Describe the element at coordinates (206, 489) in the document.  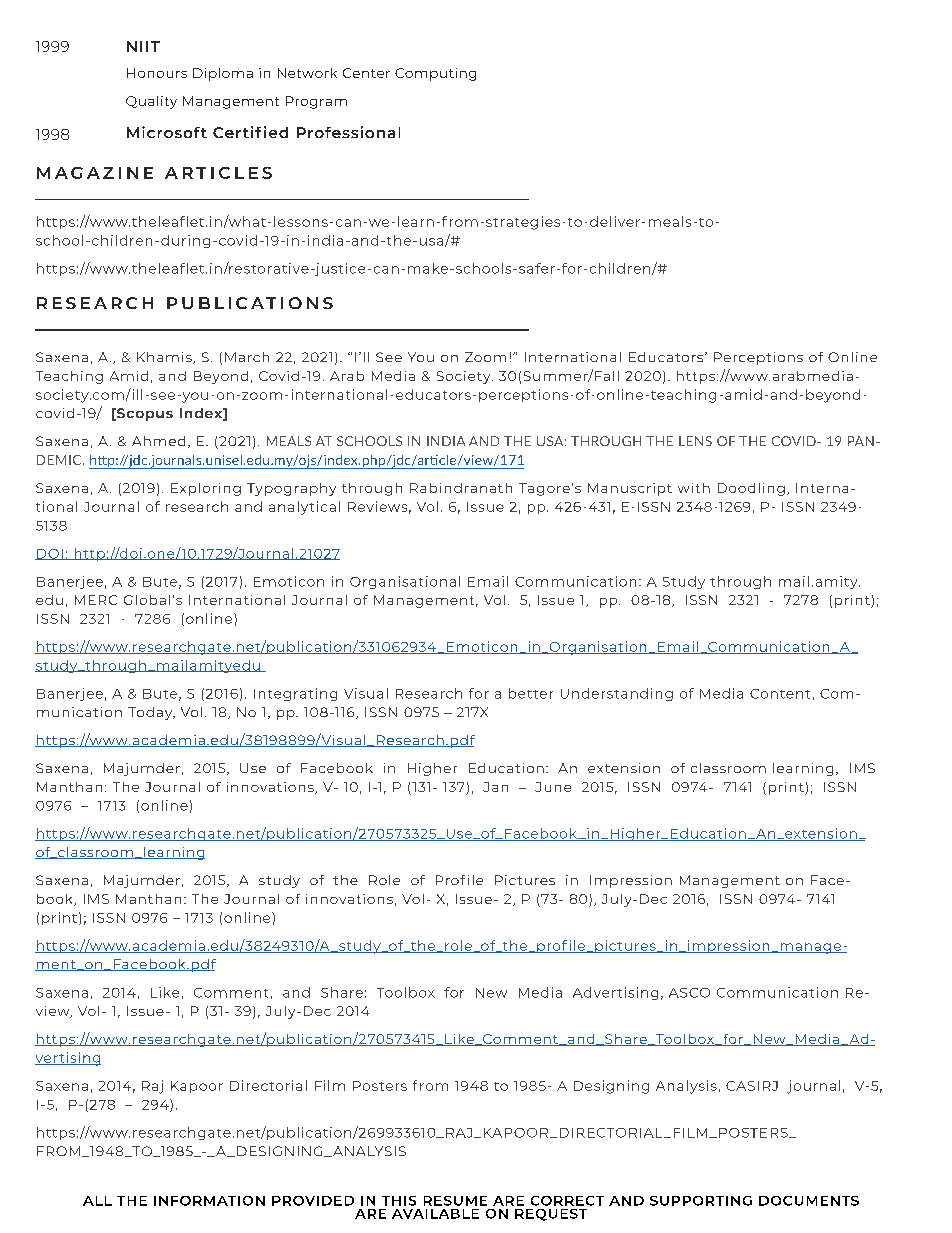
I see `Exploring` at that location.
